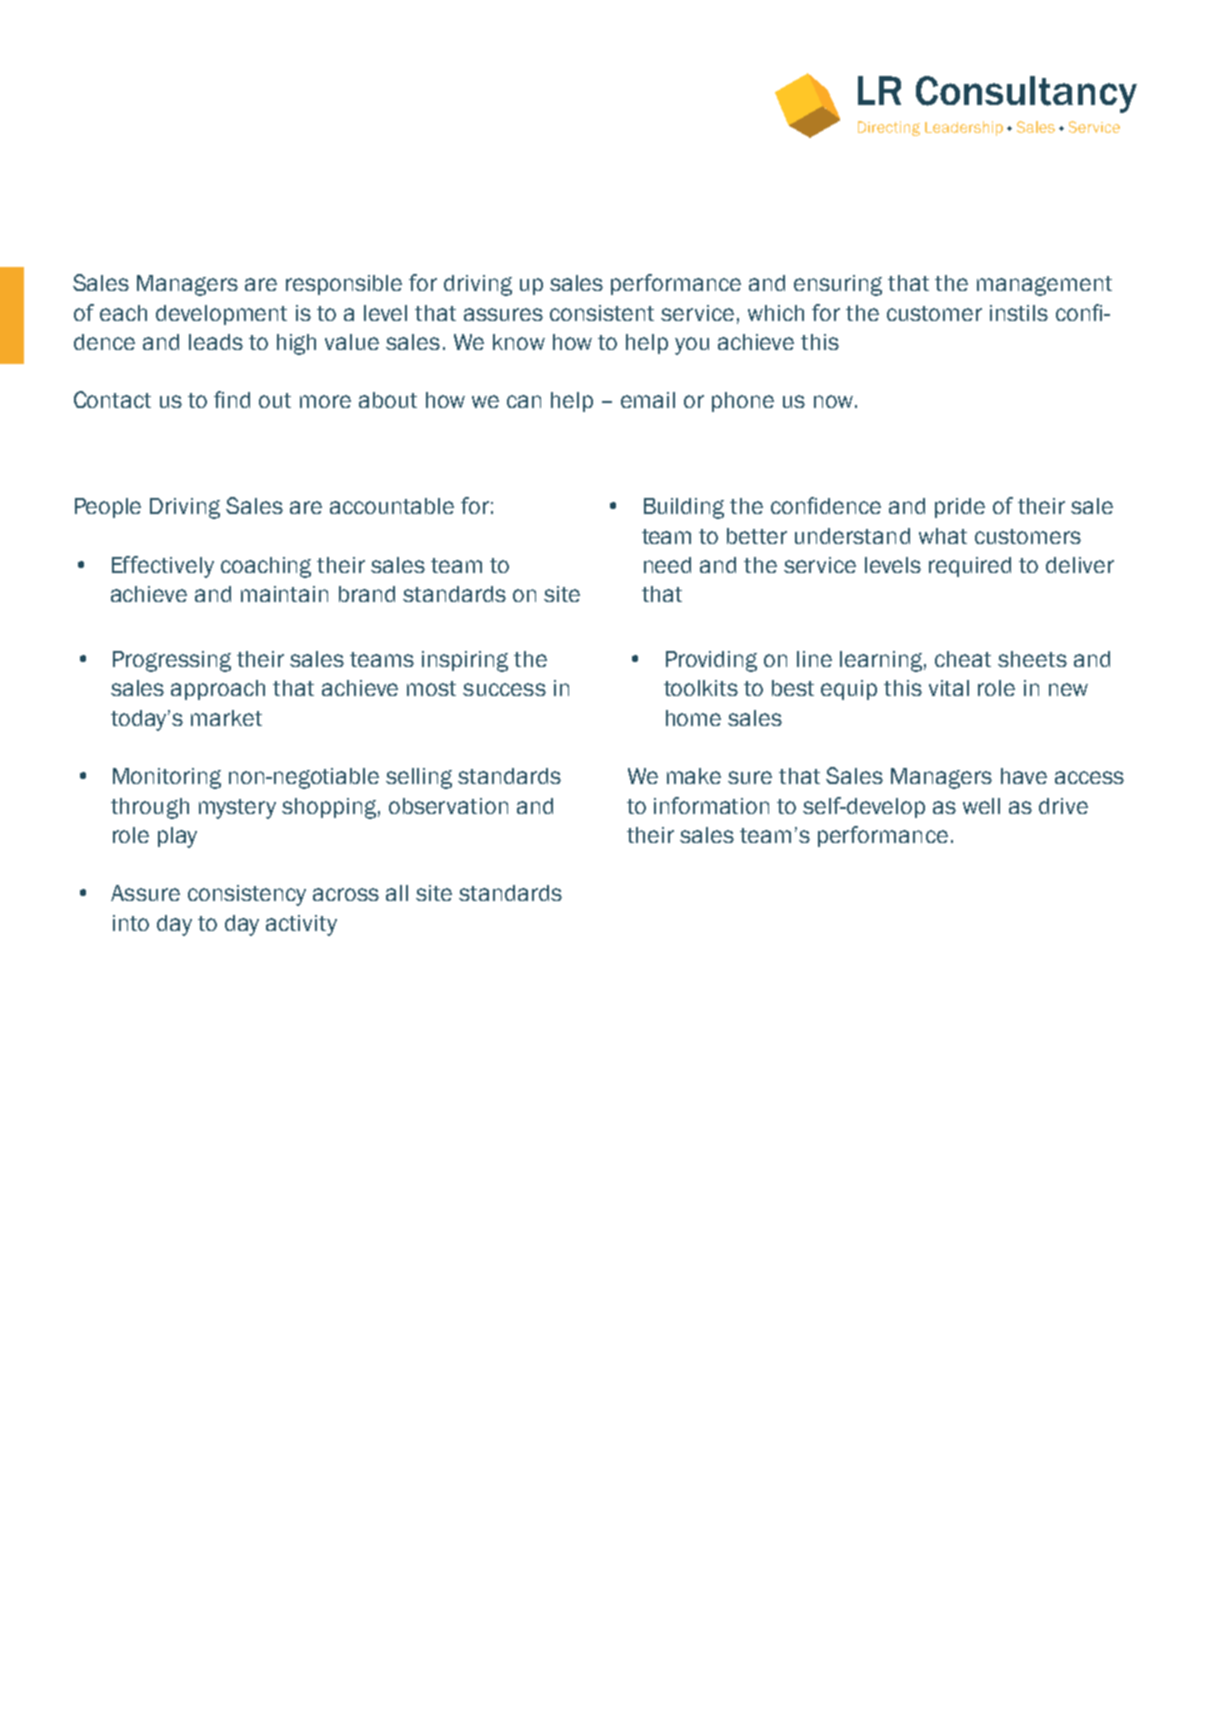 The image size is (1210, 1711). I want to click on all, so click(397, 893).
